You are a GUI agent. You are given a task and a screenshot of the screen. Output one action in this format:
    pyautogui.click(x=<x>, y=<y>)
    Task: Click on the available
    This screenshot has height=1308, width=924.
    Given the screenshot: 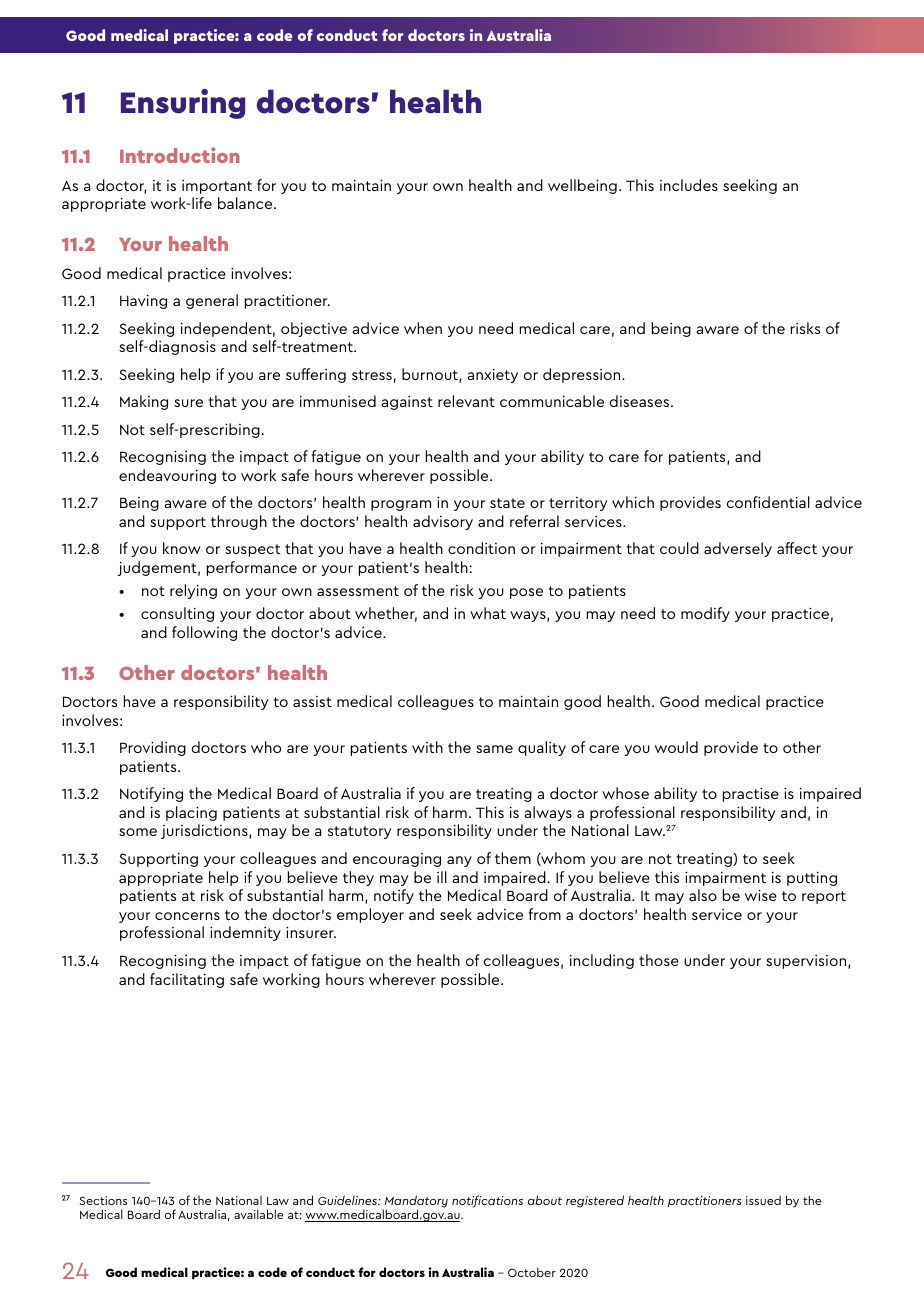 What is the action you would take?
    pyautogui.click(x=258, y=1214)
